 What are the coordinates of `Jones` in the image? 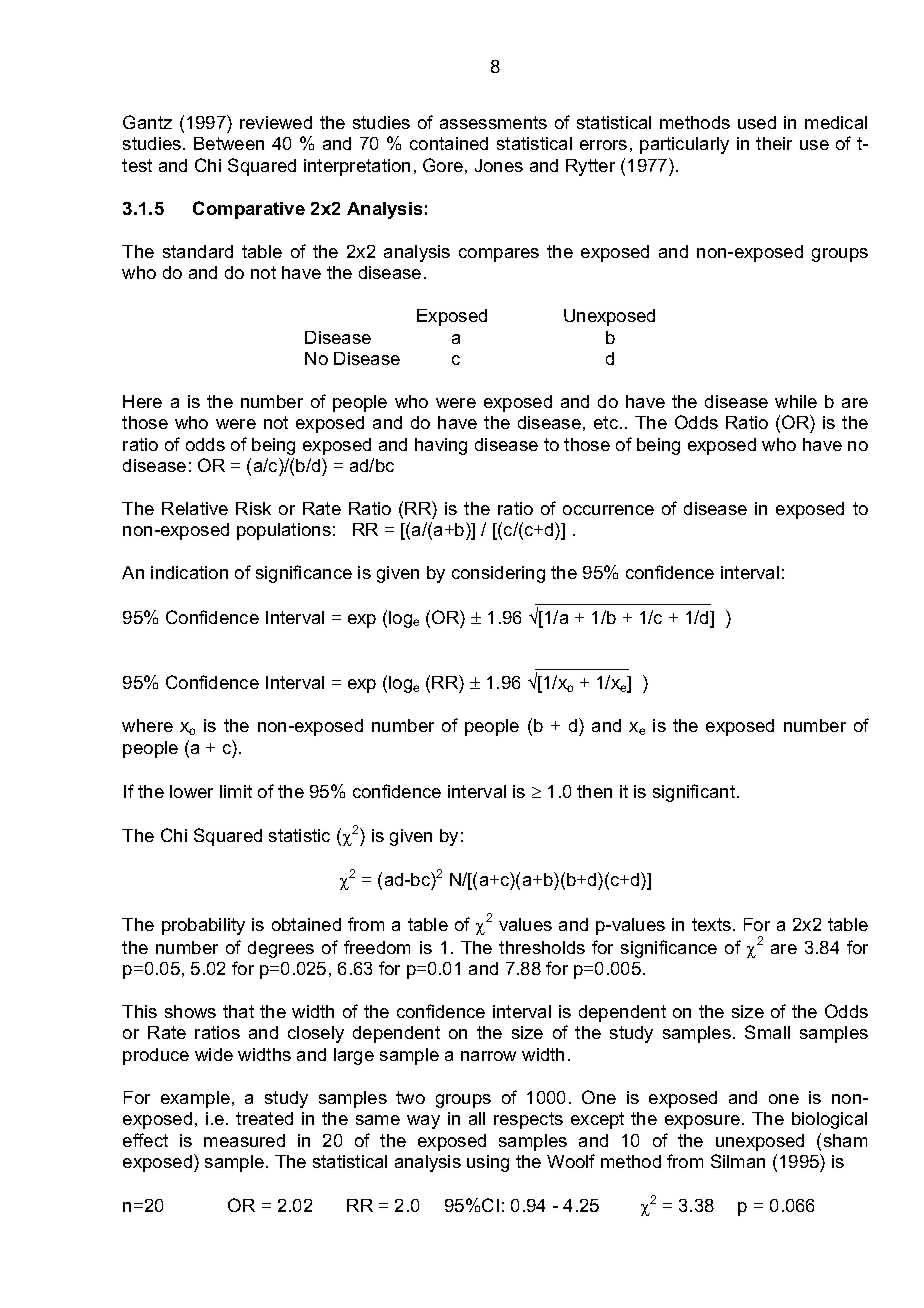 It's located at (499, 165).
